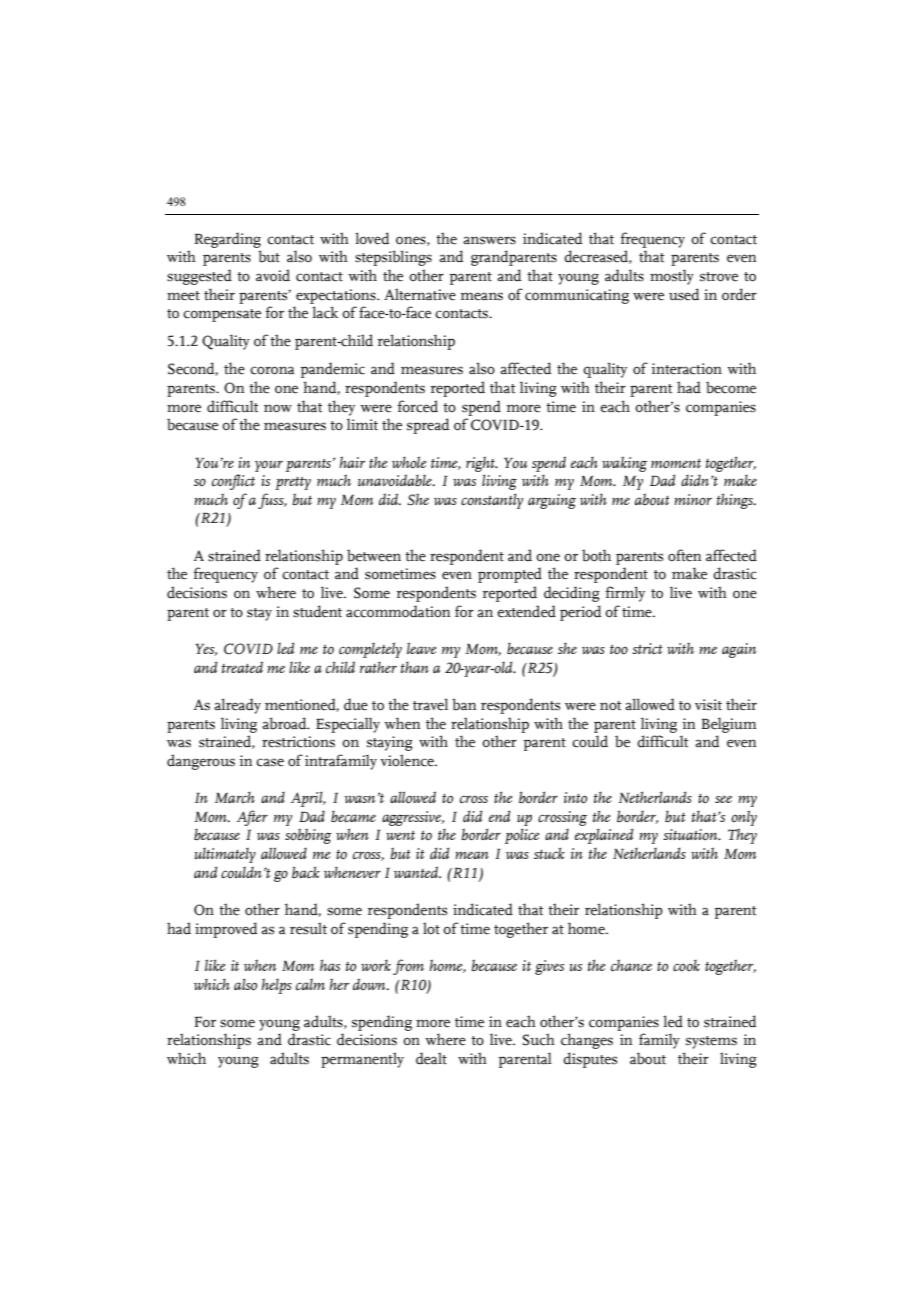  What do you see at coordinates (672, 277) in the page?
I see `mostly` at bounding box center [672, 277].
